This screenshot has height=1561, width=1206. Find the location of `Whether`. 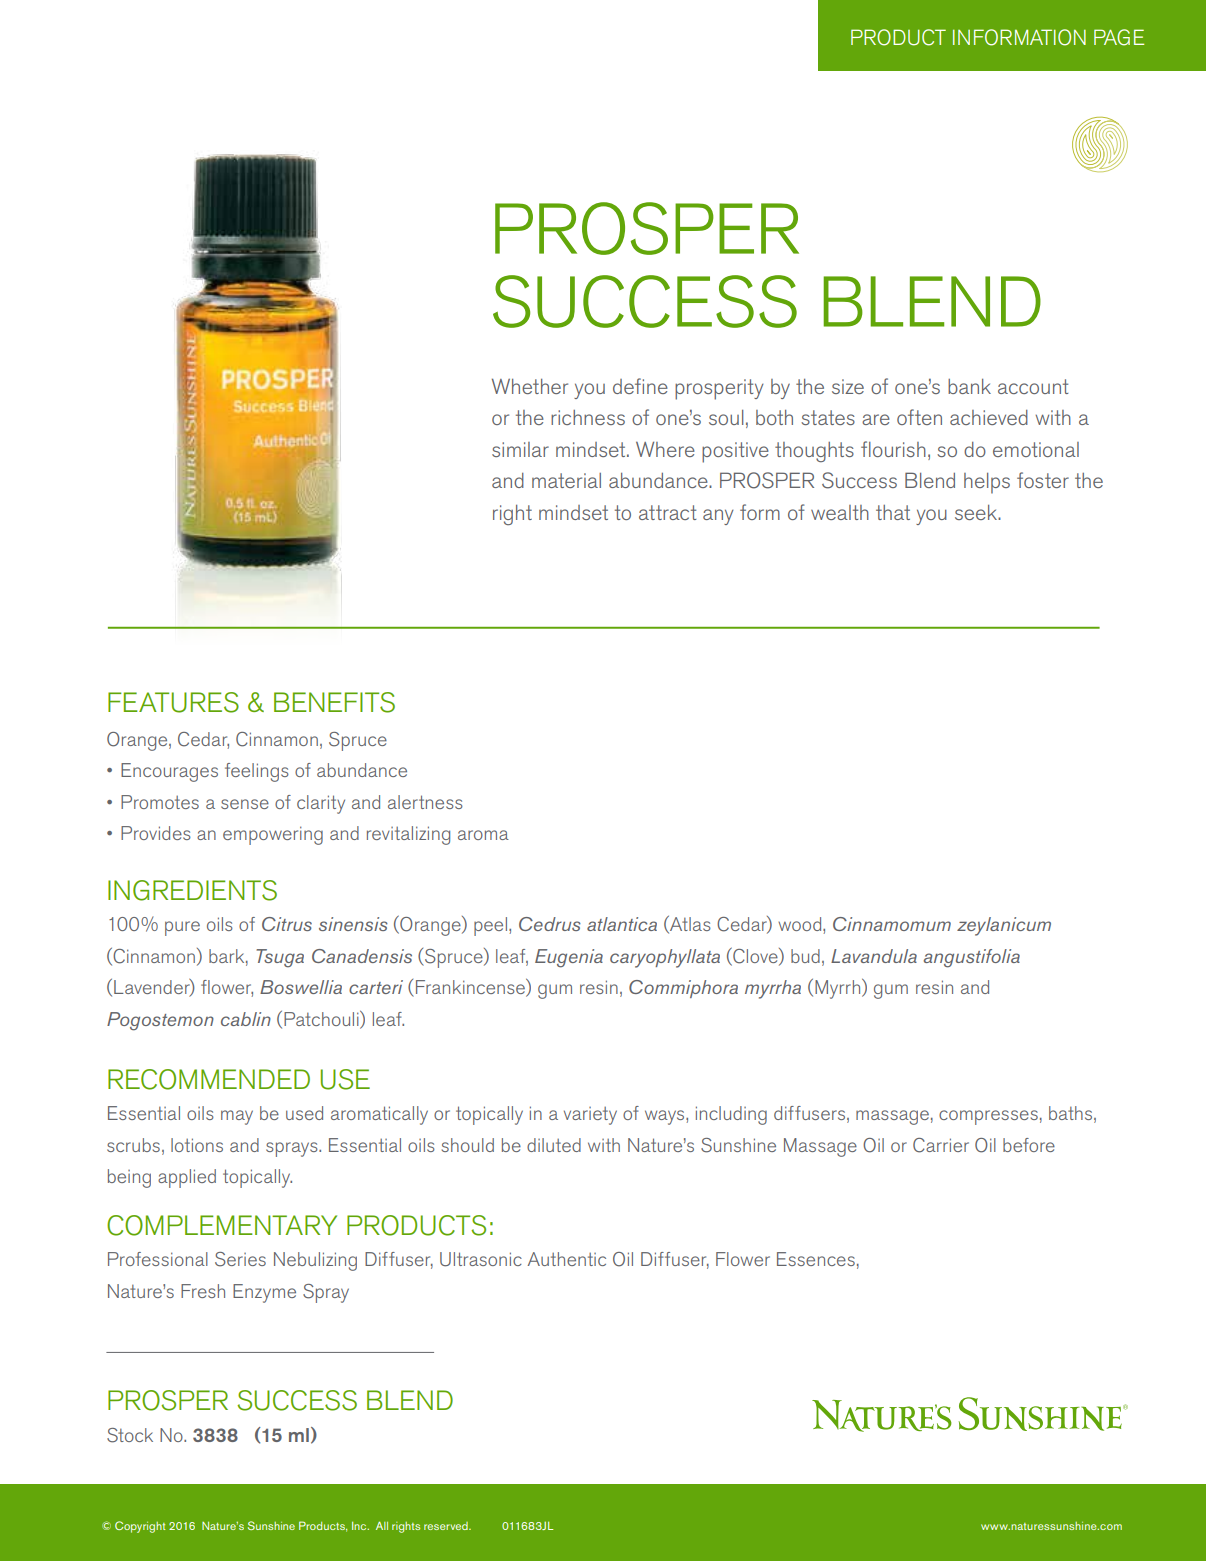

Whether is located at coordinates (530, 386).
